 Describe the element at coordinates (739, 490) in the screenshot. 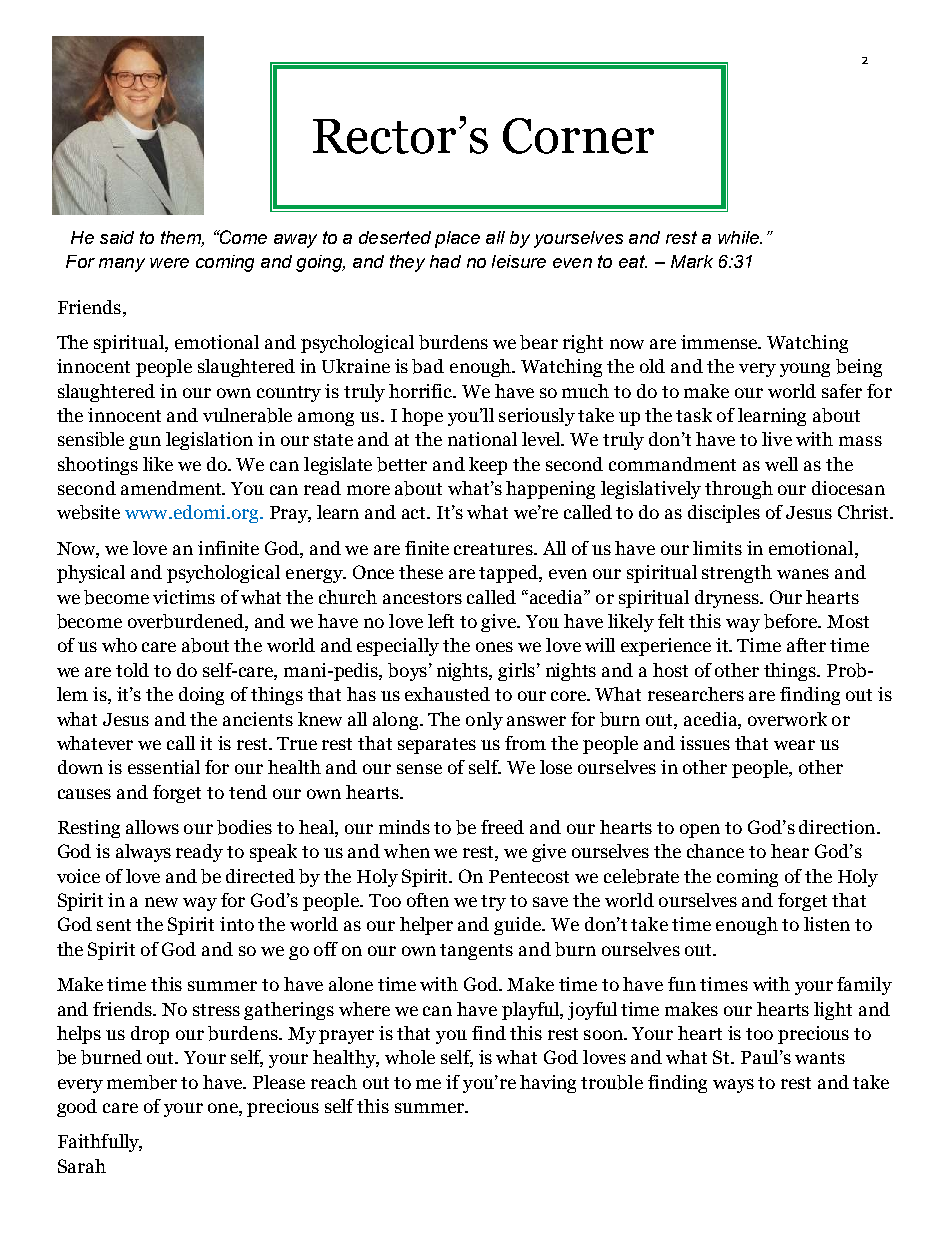

I see `through` at that location.
